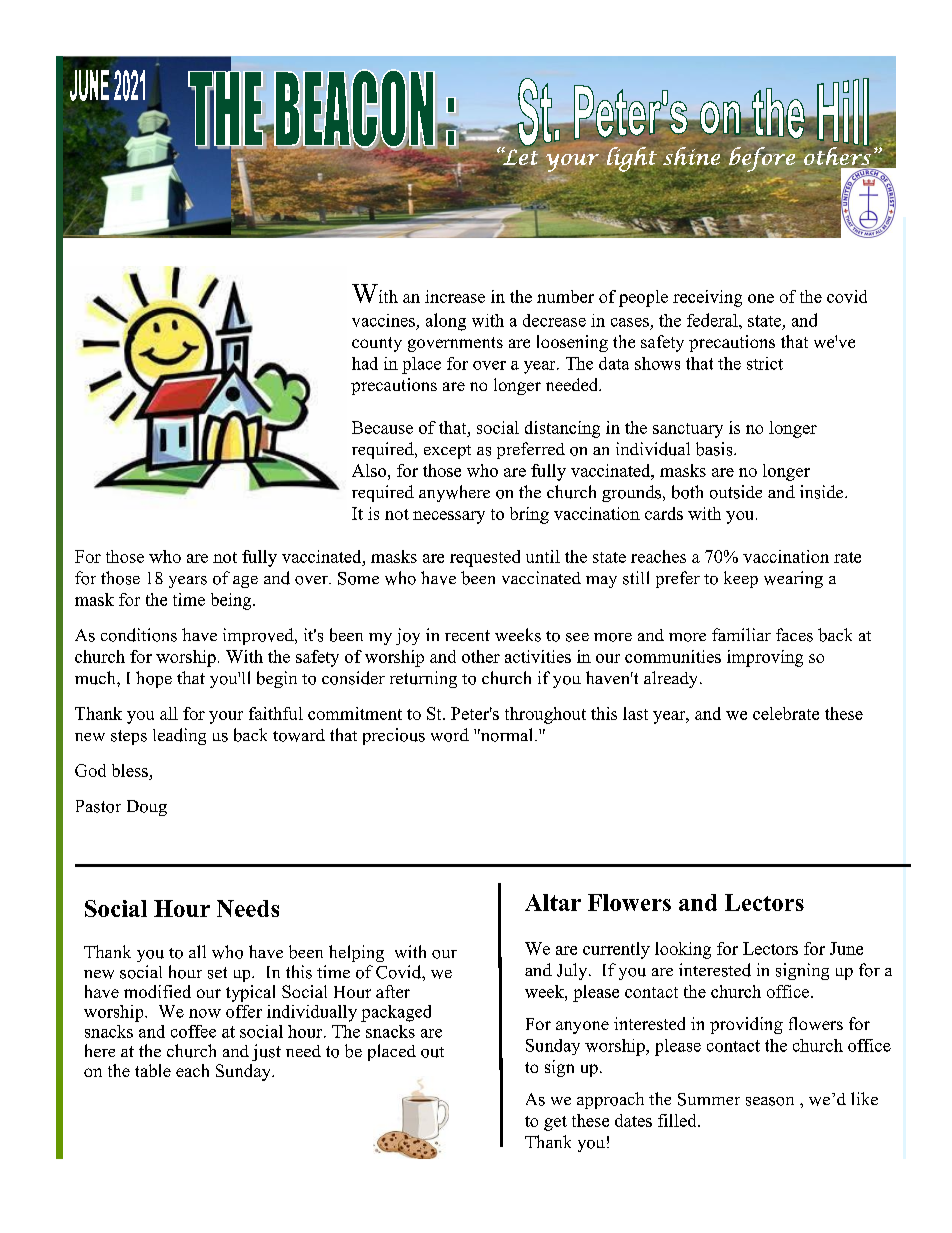  What do you see at coordinates (713, 320) in the page?
I see `federal` at bounding box center [713, 320].
